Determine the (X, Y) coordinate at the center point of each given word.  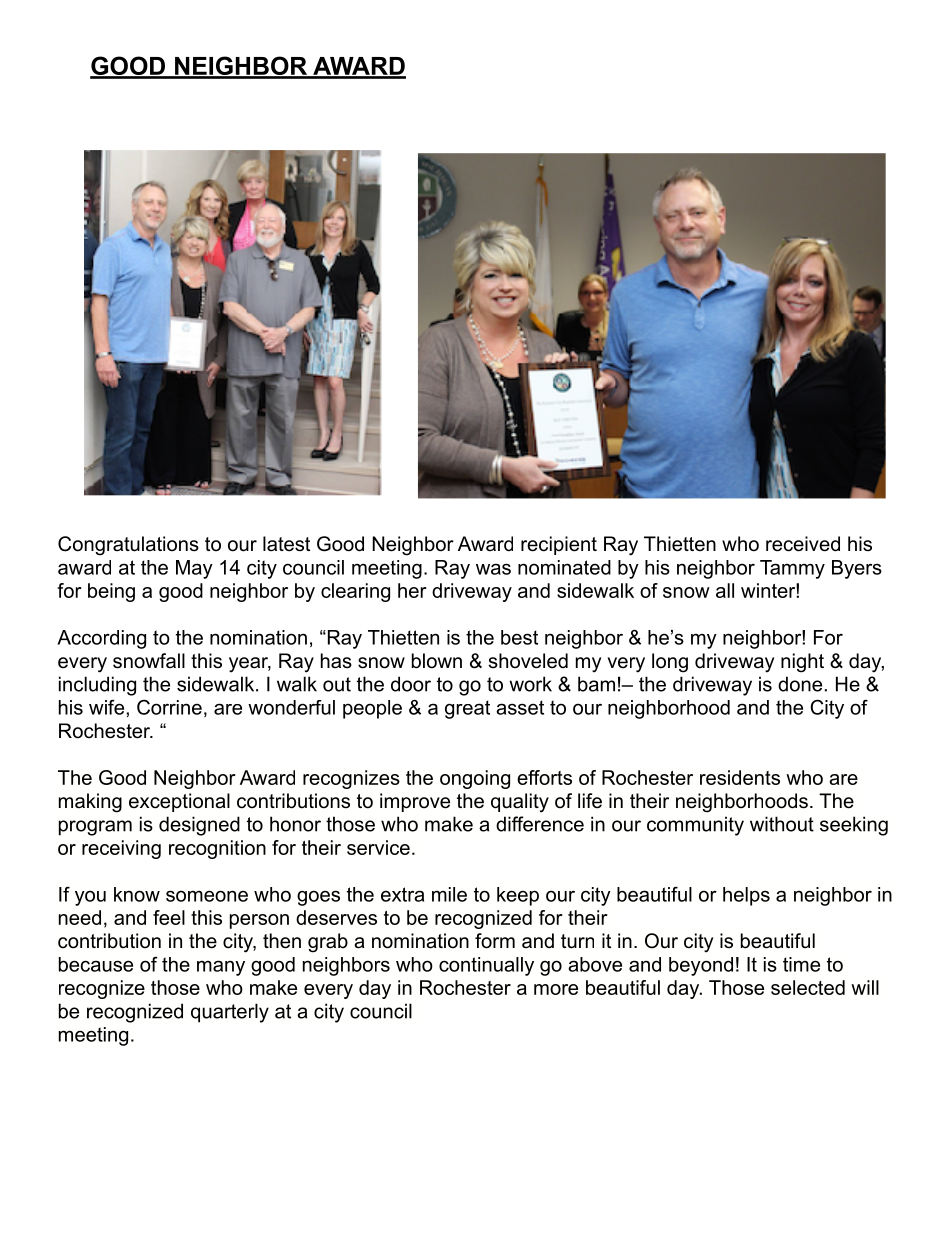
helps (746, 896)
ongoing (475, 779)
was (493, 569)
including (97, 686)
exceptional (179, 802)
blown (437, 661)
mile (449, 894)
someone (207, 896)
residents (740, 777)
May (194, 569)
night (802, 663)
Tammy (792, 569)
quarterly (230, 1013)
